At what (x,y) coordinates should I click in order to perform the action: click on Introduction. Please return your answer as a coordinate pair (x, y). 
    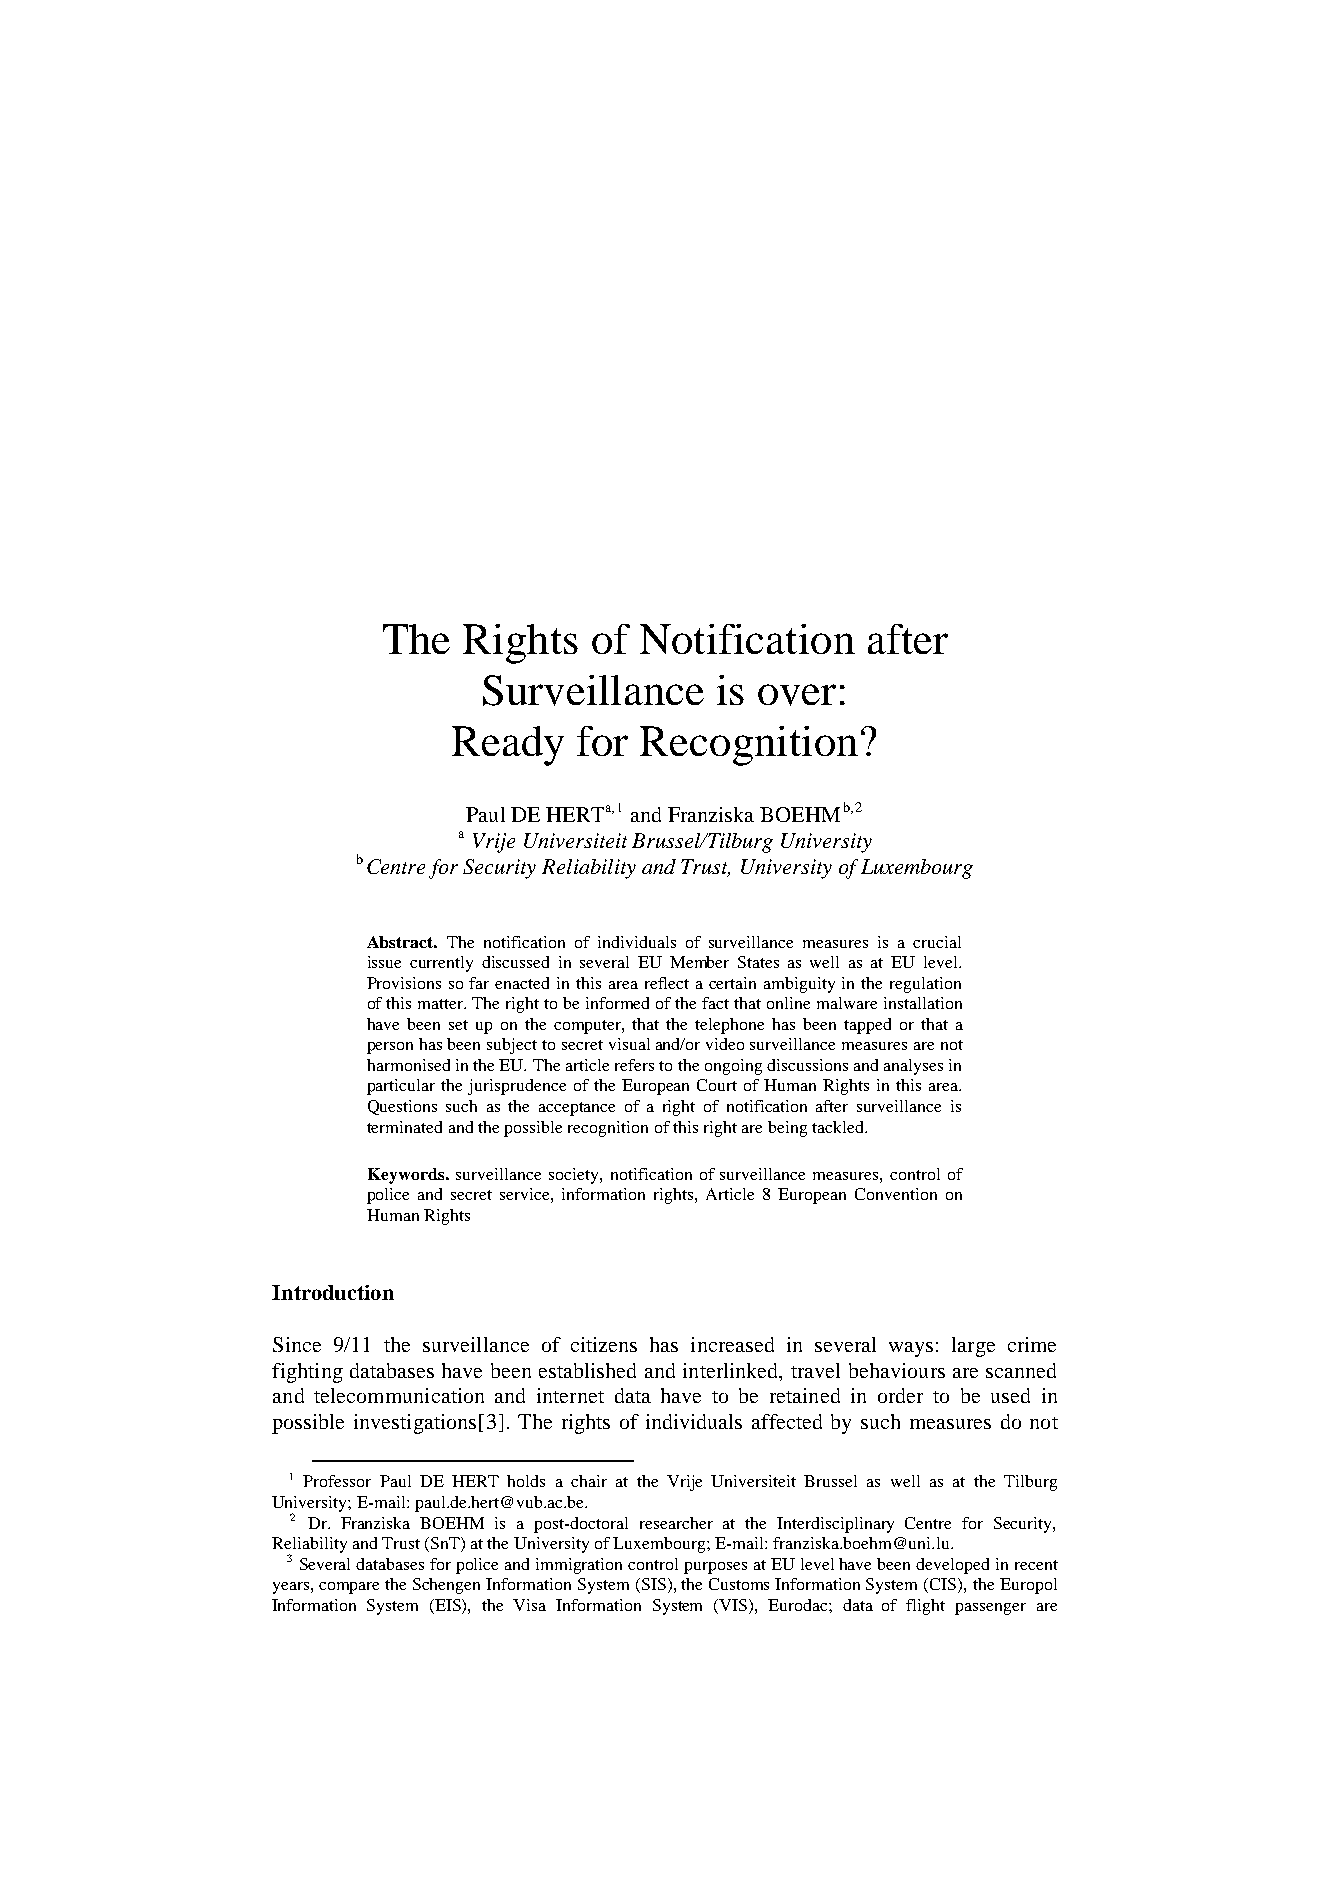
    Looking at the image, I should click on (333, 1292).
